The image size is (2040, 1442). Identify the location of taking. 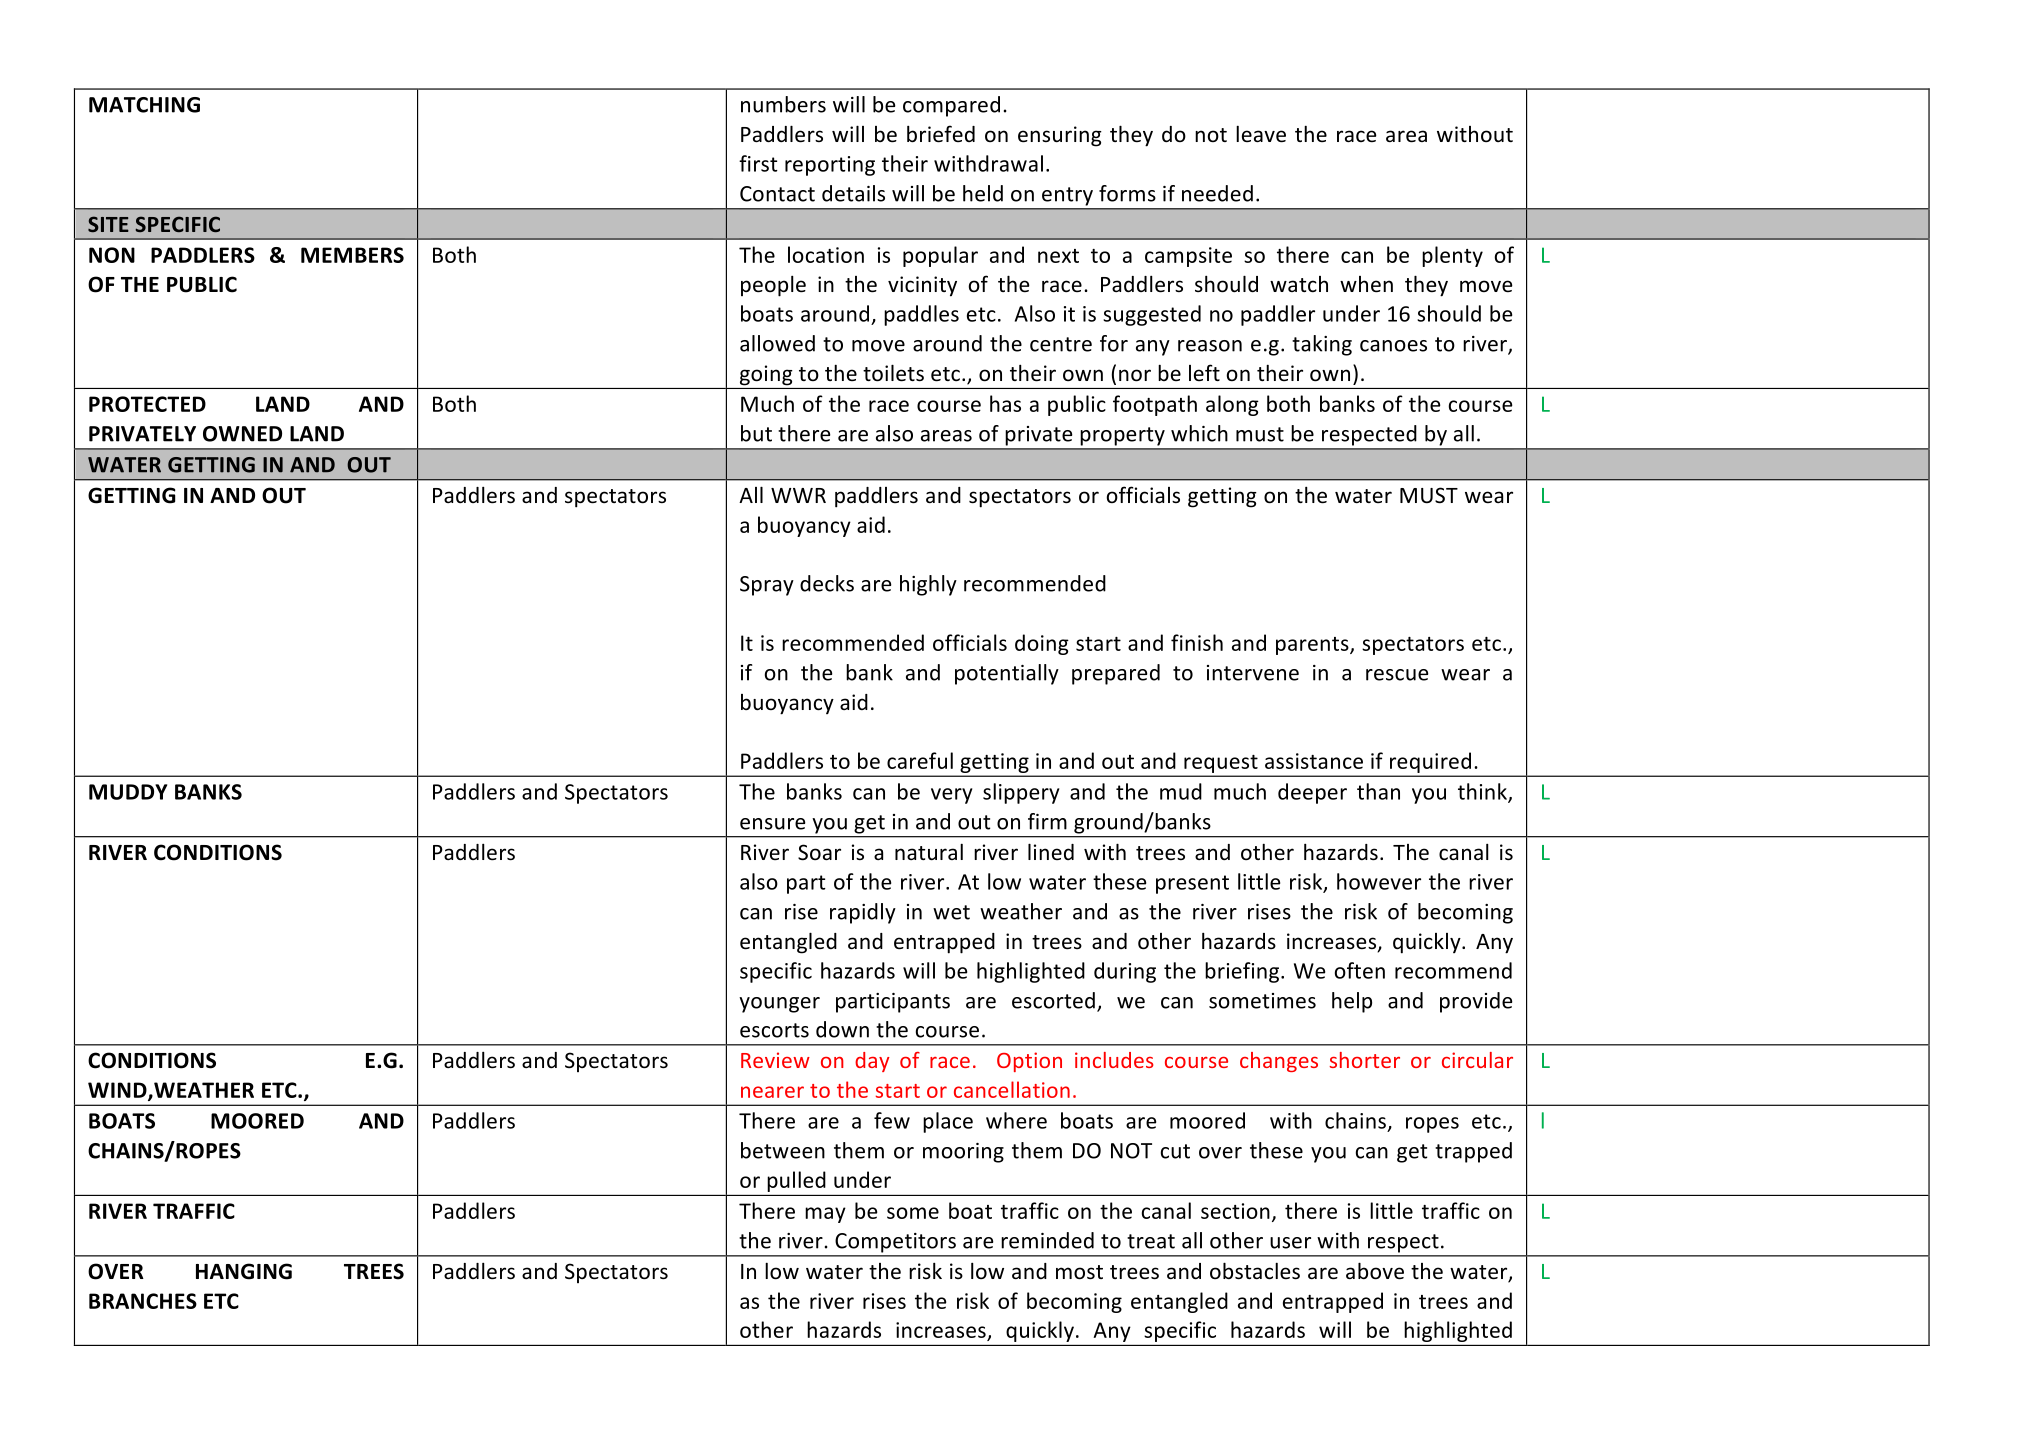
(1322, 345).
